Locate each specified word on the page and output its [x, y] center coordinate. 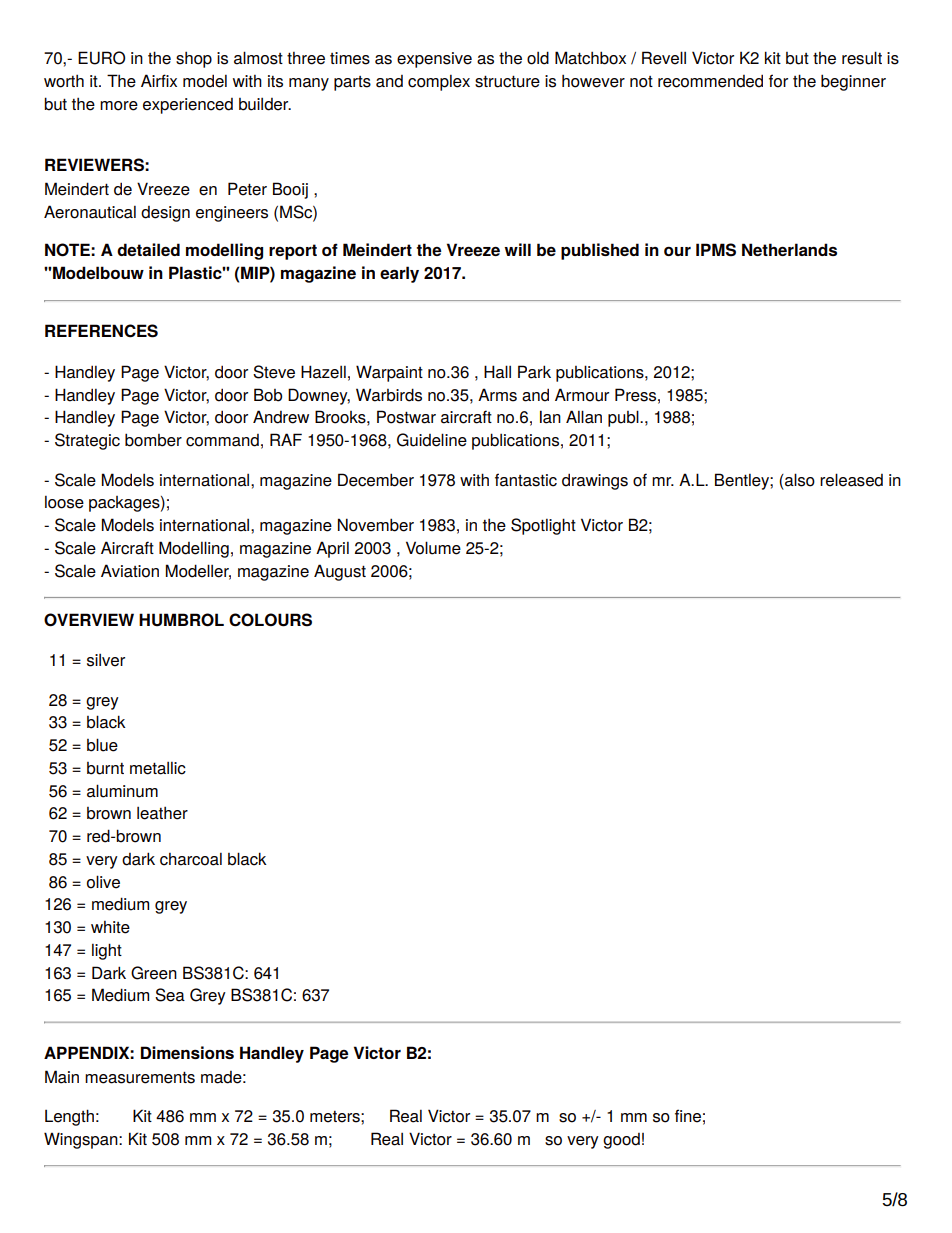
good [621, 1141]
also [799, 480]
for [778, 81]
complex [439, 83]
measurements [140, 1078]
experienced [188, 106]
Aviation [130, 571]
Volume [433, 548]
